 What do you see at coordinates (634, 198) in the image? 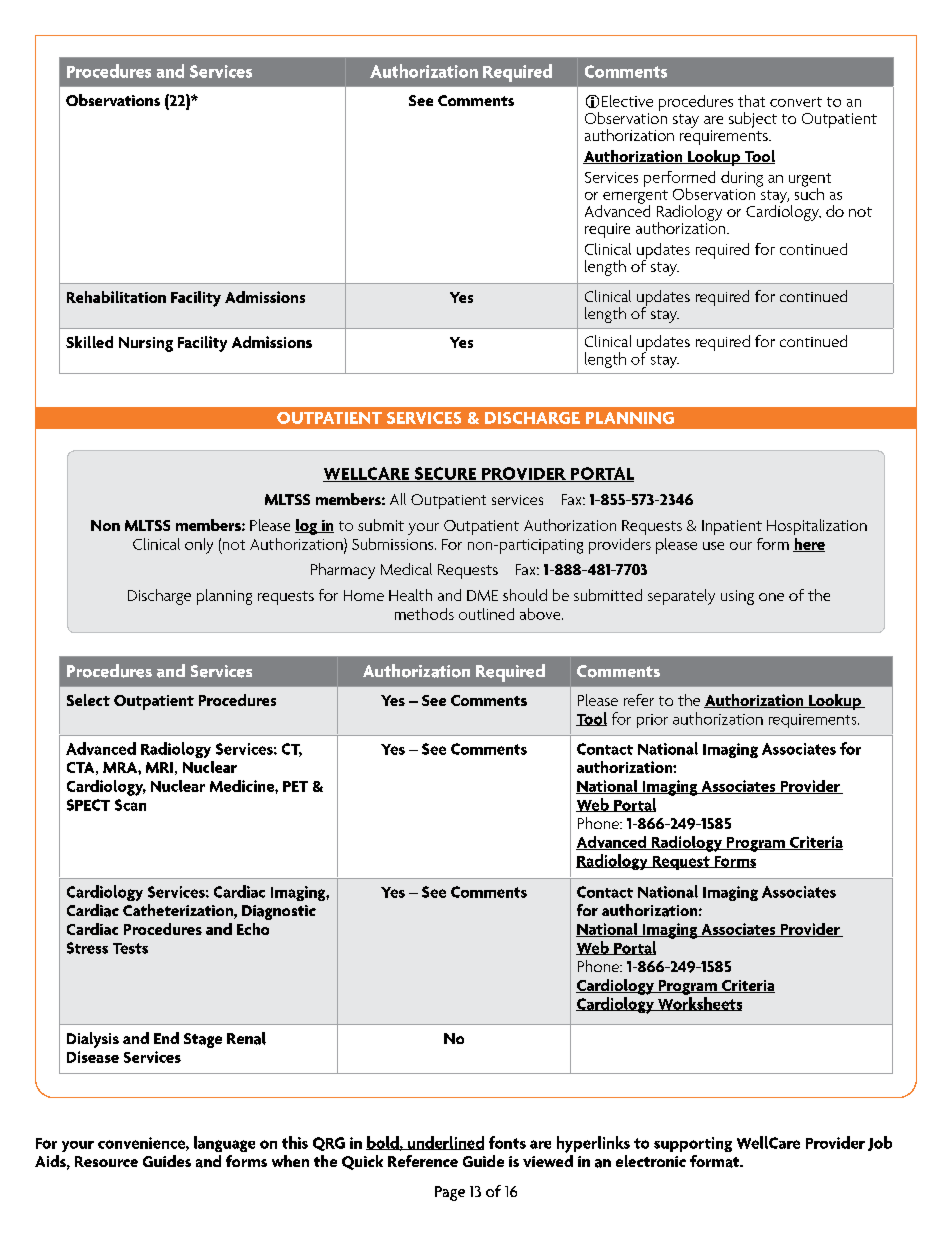
I see `emergent` at bounding box center [634, 198].
